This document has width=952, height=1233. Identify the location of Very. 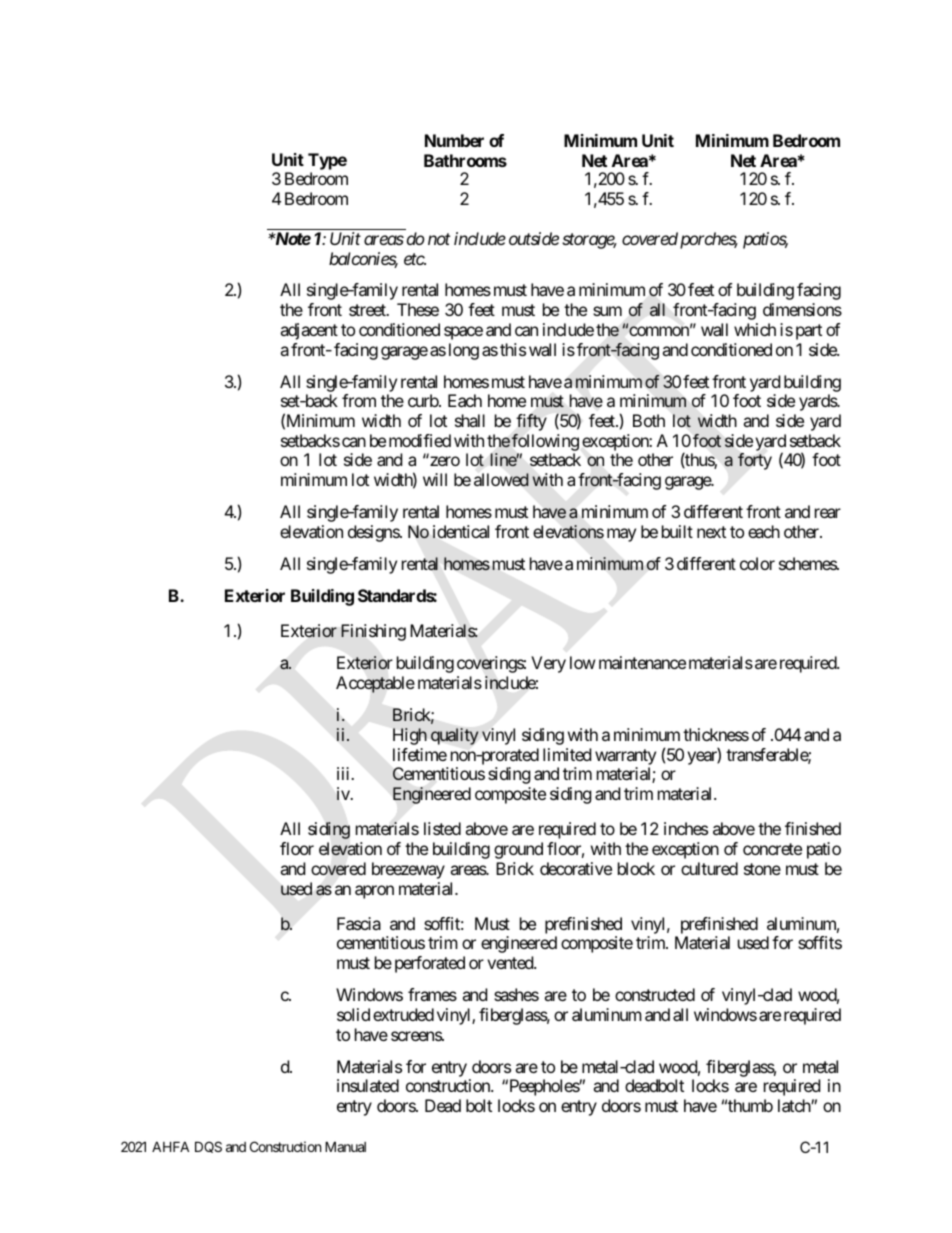
(548, 664).
